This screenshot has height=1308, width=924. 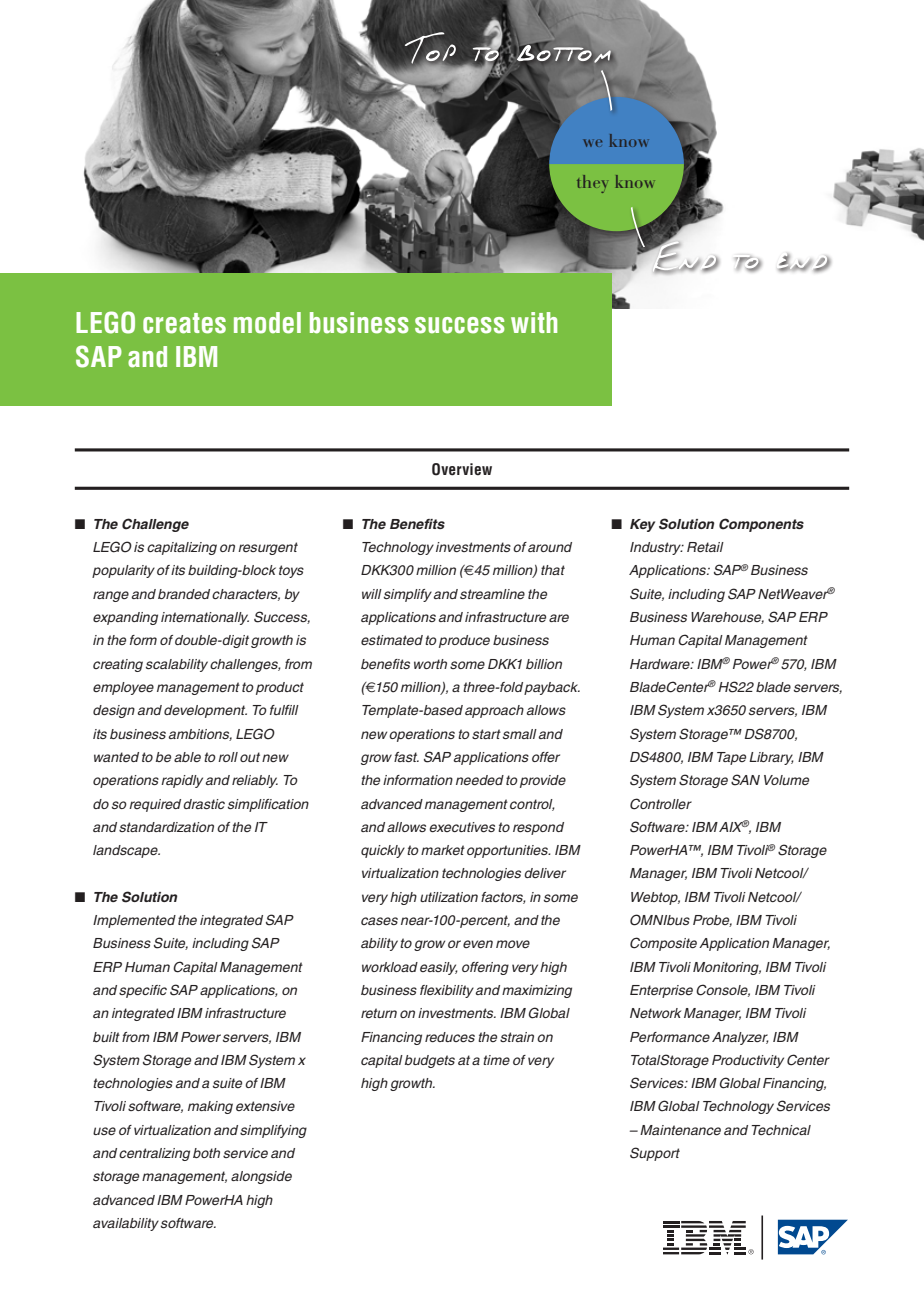 I want to click on Hardware, so click(x=661, y=664).
